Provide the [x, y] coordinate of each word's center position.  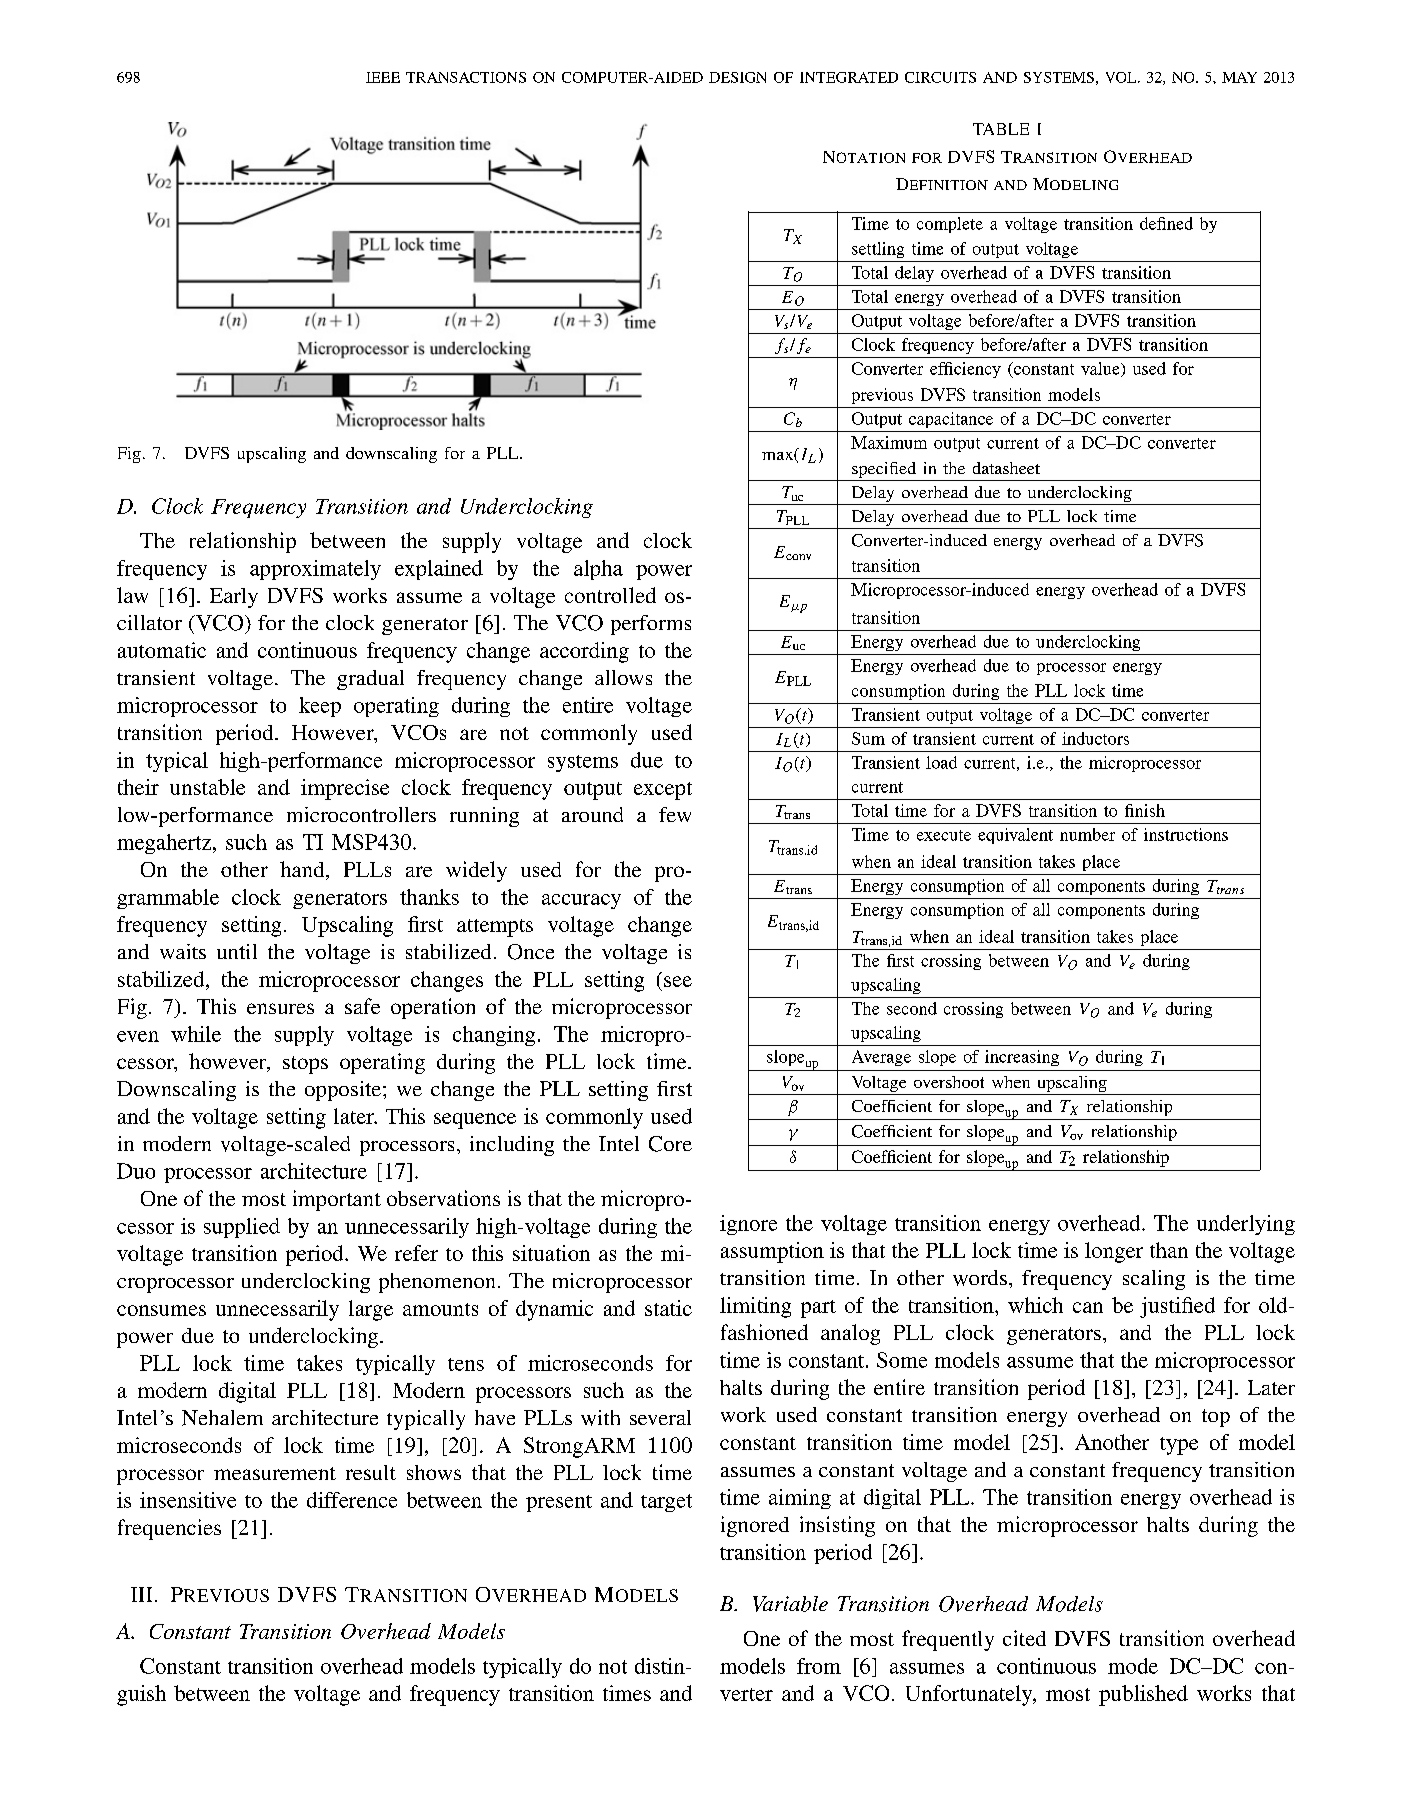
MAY [1239, 77]
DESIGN [737, 77]
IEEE [383, 77]
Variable [790, 1604]
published [1143, 1695]
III [141, 1594]
